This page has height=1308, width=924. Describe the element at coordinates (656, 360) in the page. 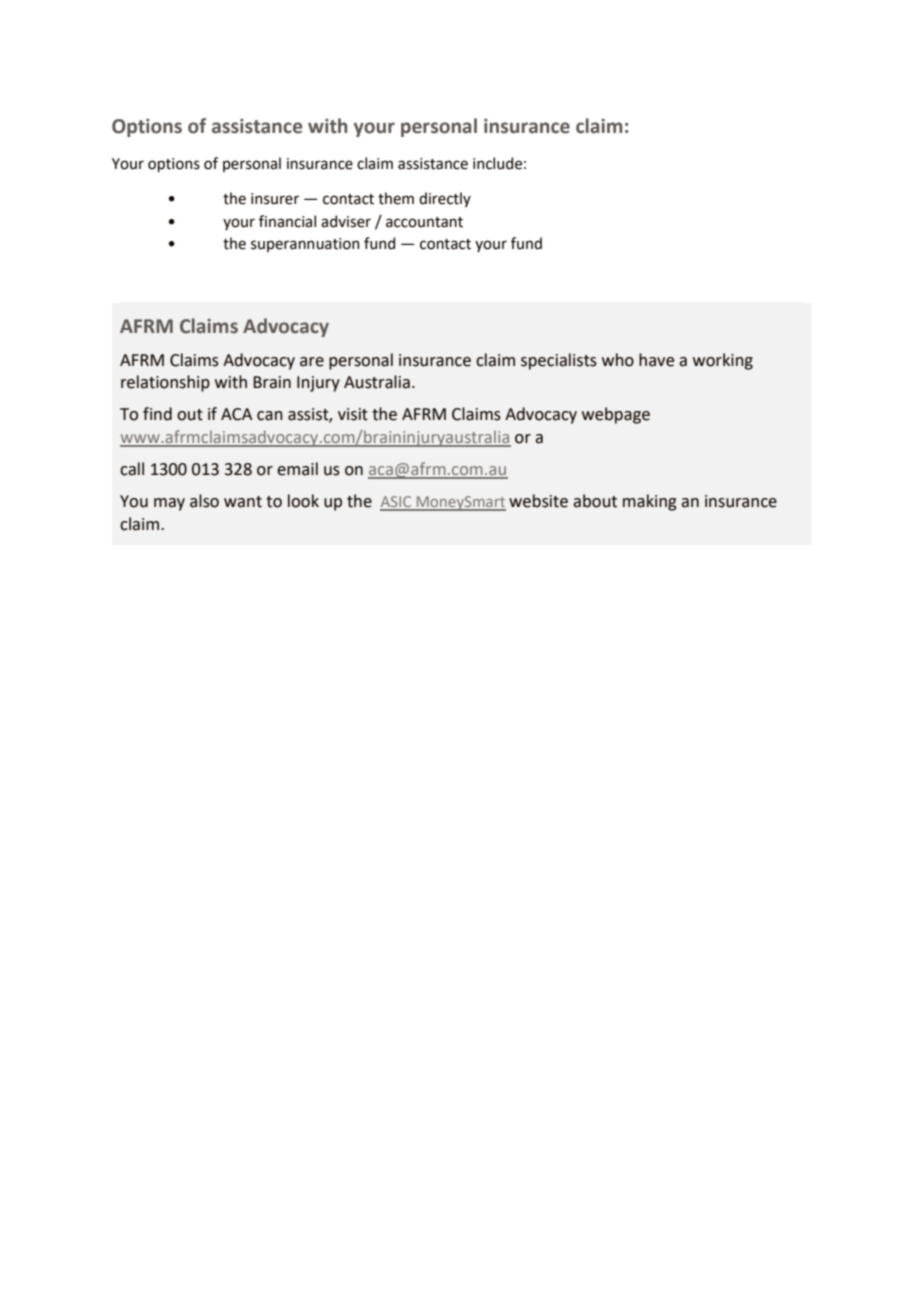

I see `have` at that location.
